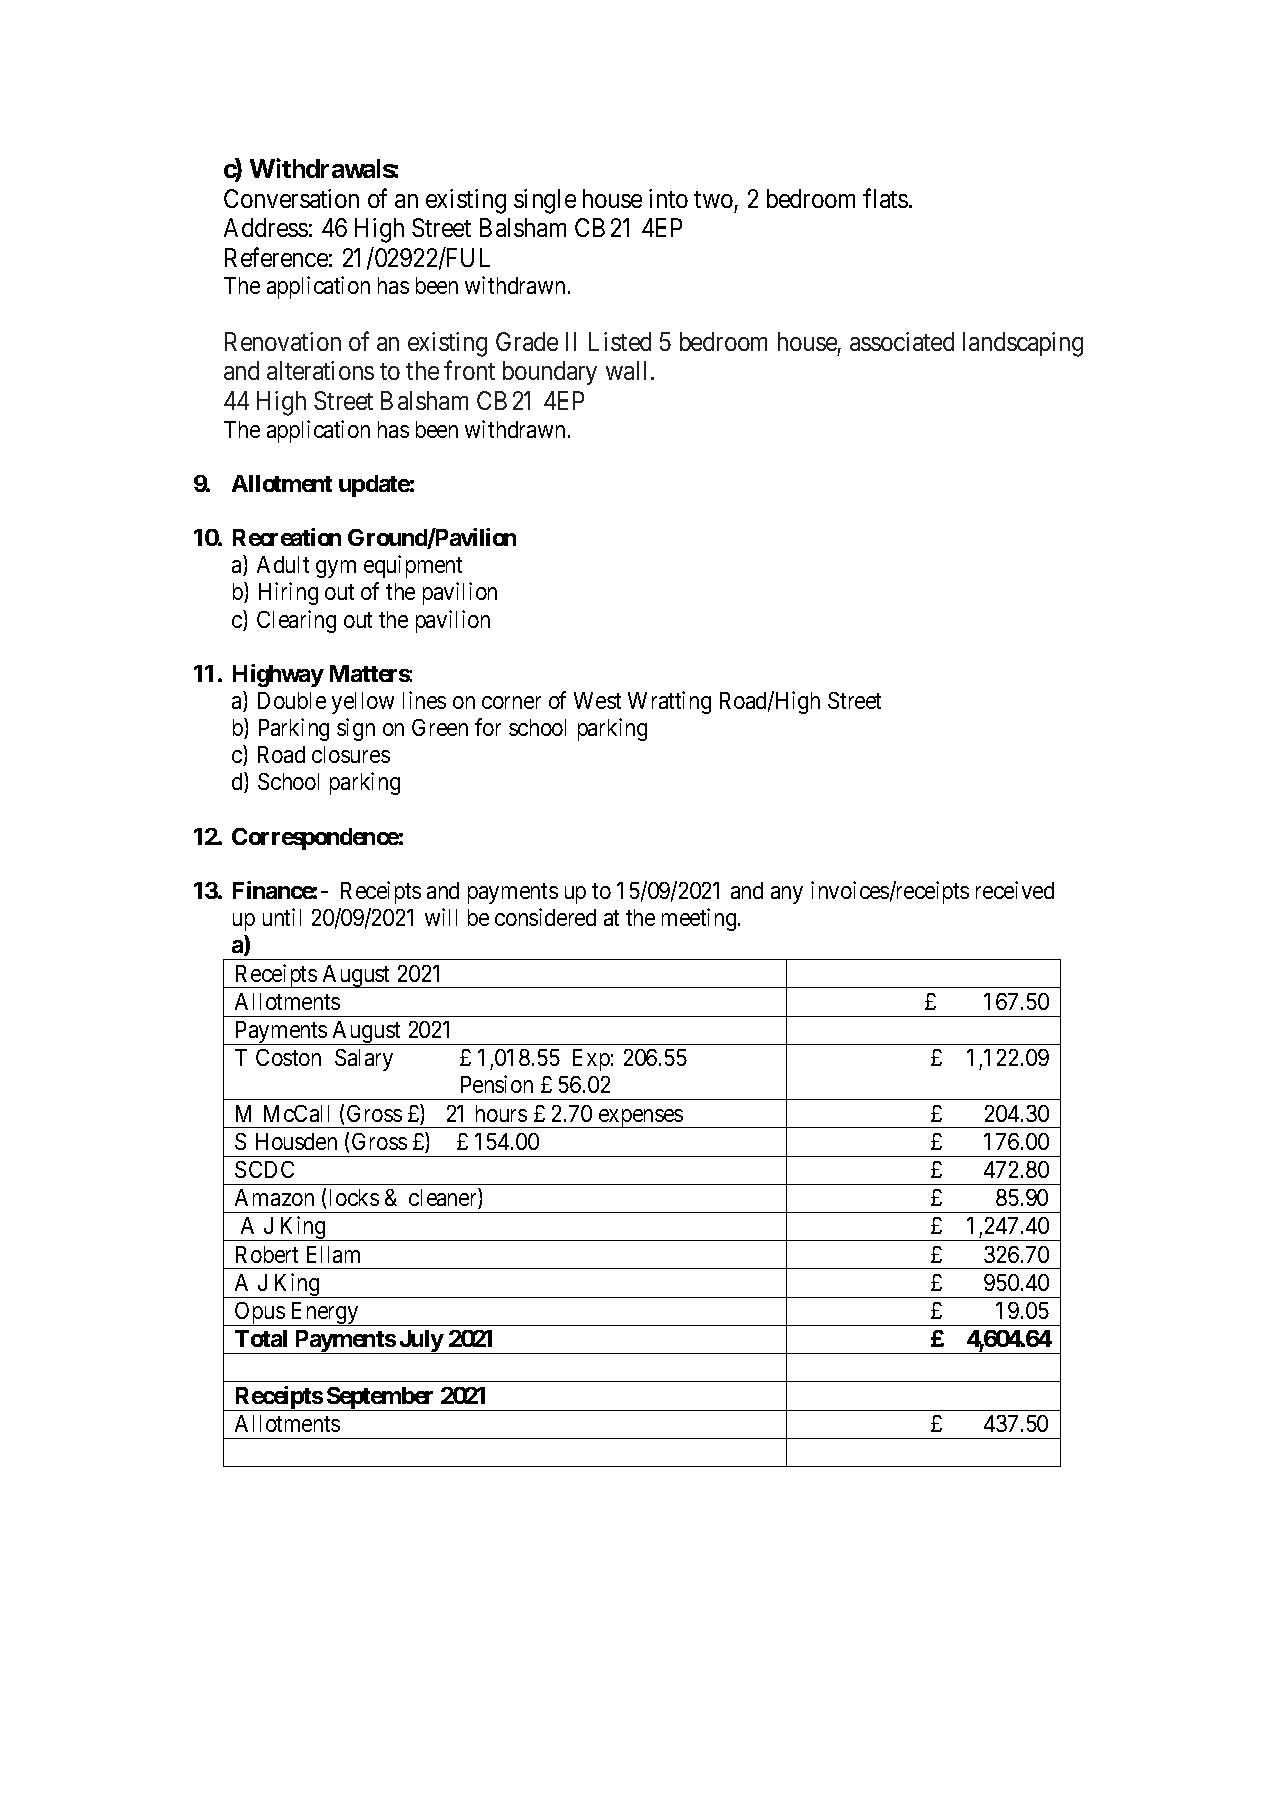 The width and height of the document is (1278, 1807). What do you see at coordinates (351, 754) in the document?
I see `closures` at bounding box center [351, 754].
